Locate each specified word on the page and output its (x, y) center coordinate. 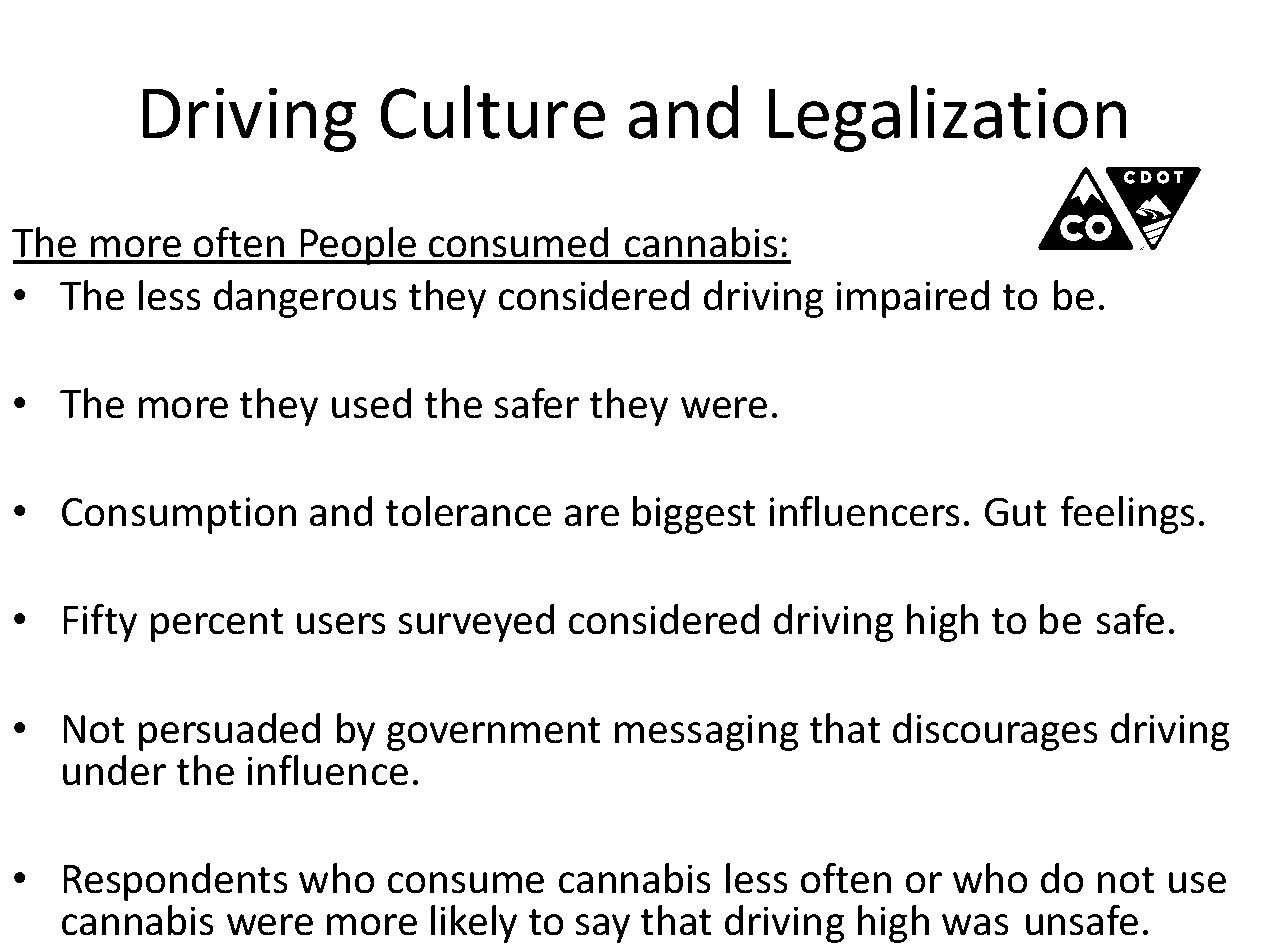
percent (217, 625)
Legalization (947, 118)
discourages (995, 732)
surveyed (476, 623)
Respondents (175, 882)
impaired (913, 299)
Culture (492, 112)
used (371, 403)
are (592, 516)
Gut (1016, 512)
